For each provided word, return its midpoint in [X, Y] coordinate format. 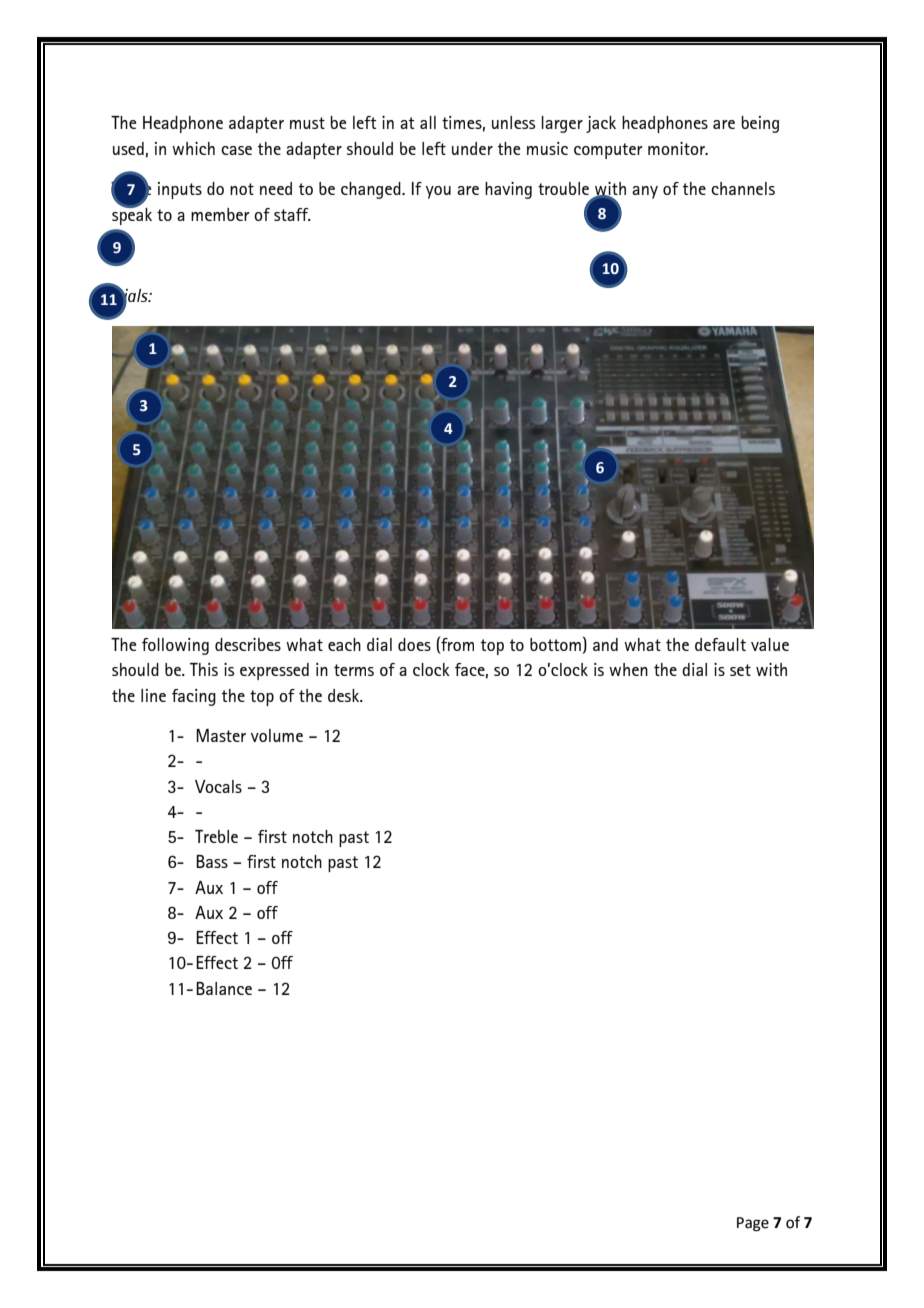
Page [753, 1224]
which [193, 148]
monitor [677, 148]
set [740, 670]
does [414, 644]
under [472, 148]
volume [277, 735]
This [204, 669]
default [720, 644]
